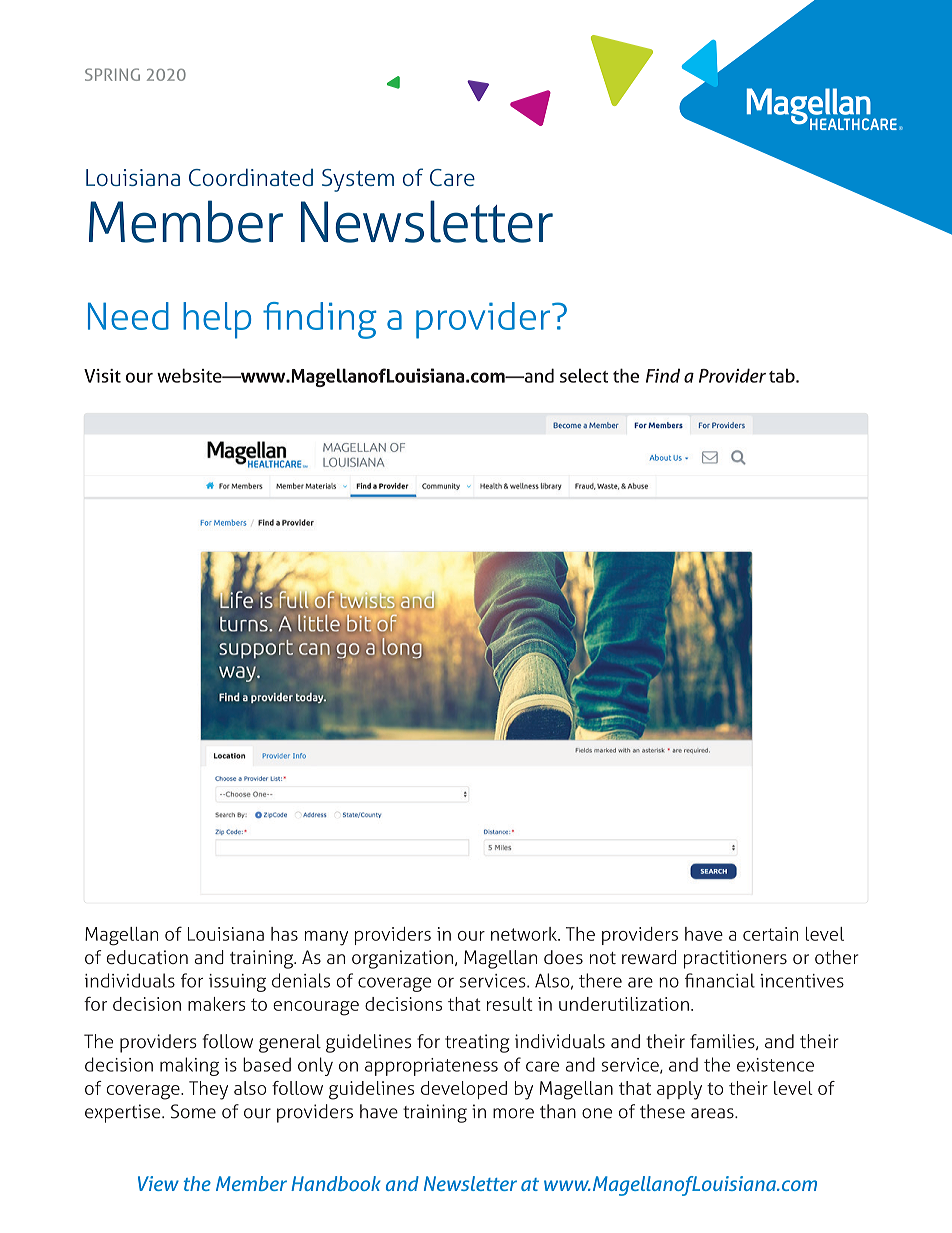 The image size is (952, 1233). I want to click on organization, so click(402, 959).
